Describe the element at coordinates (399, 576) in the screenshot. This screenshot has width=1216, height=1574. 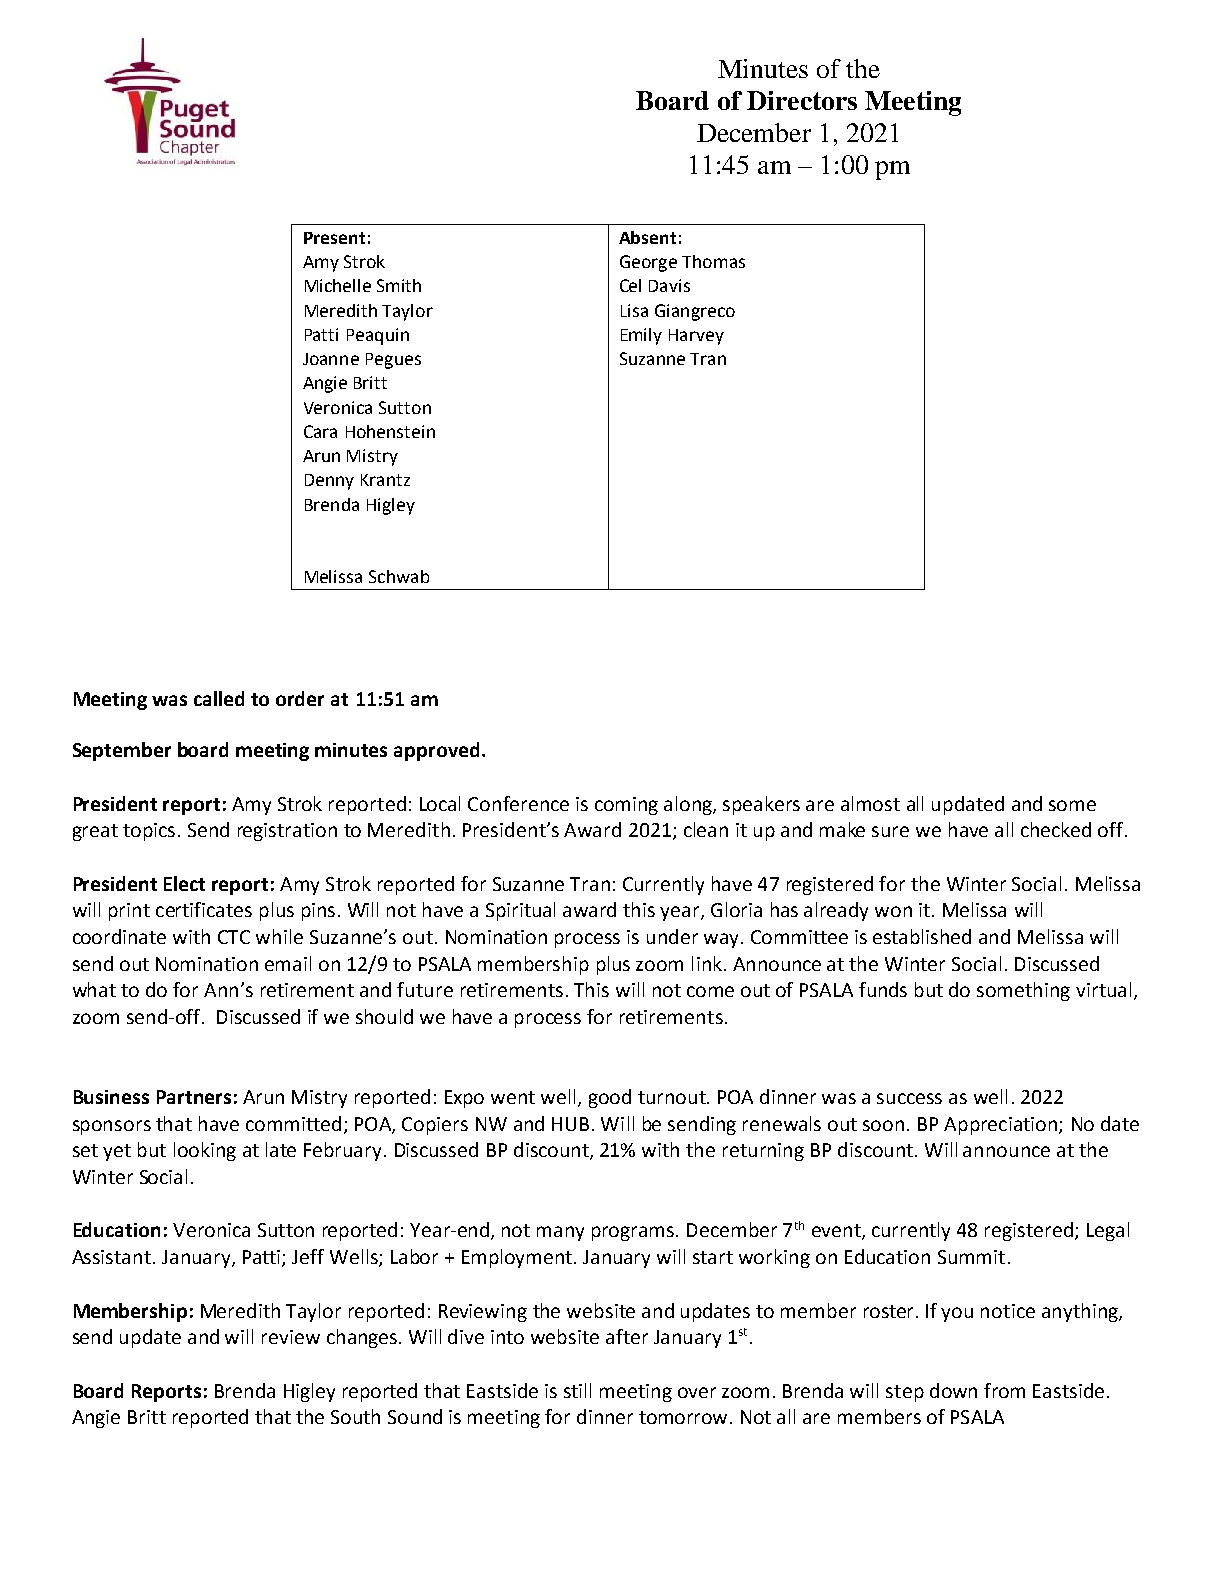
I see `Schwab` at that location.
